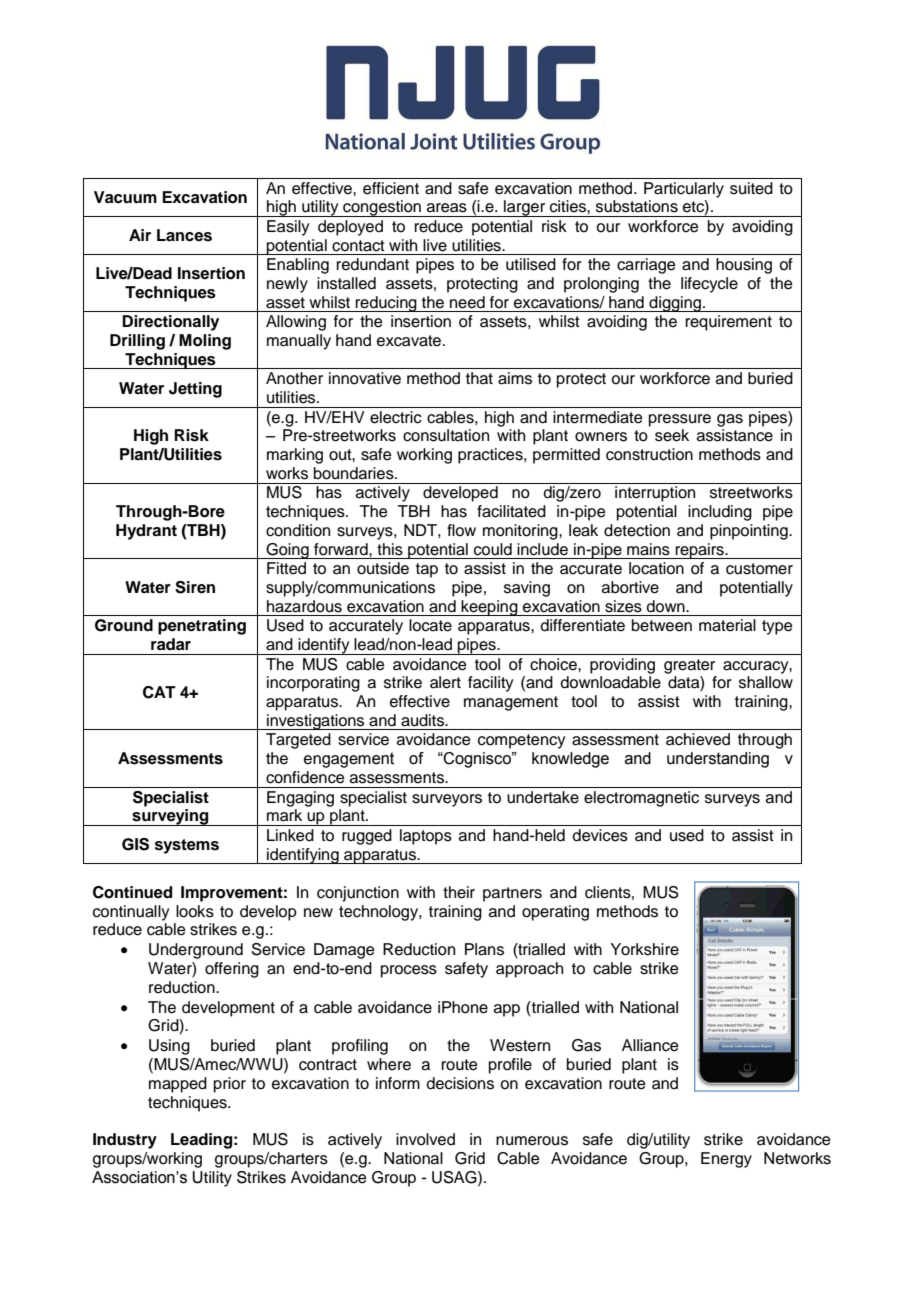 This document has height=1308, width=924. Describe the element at coordinates (146, 532) in the document. I see `Hydrant` at that location.
